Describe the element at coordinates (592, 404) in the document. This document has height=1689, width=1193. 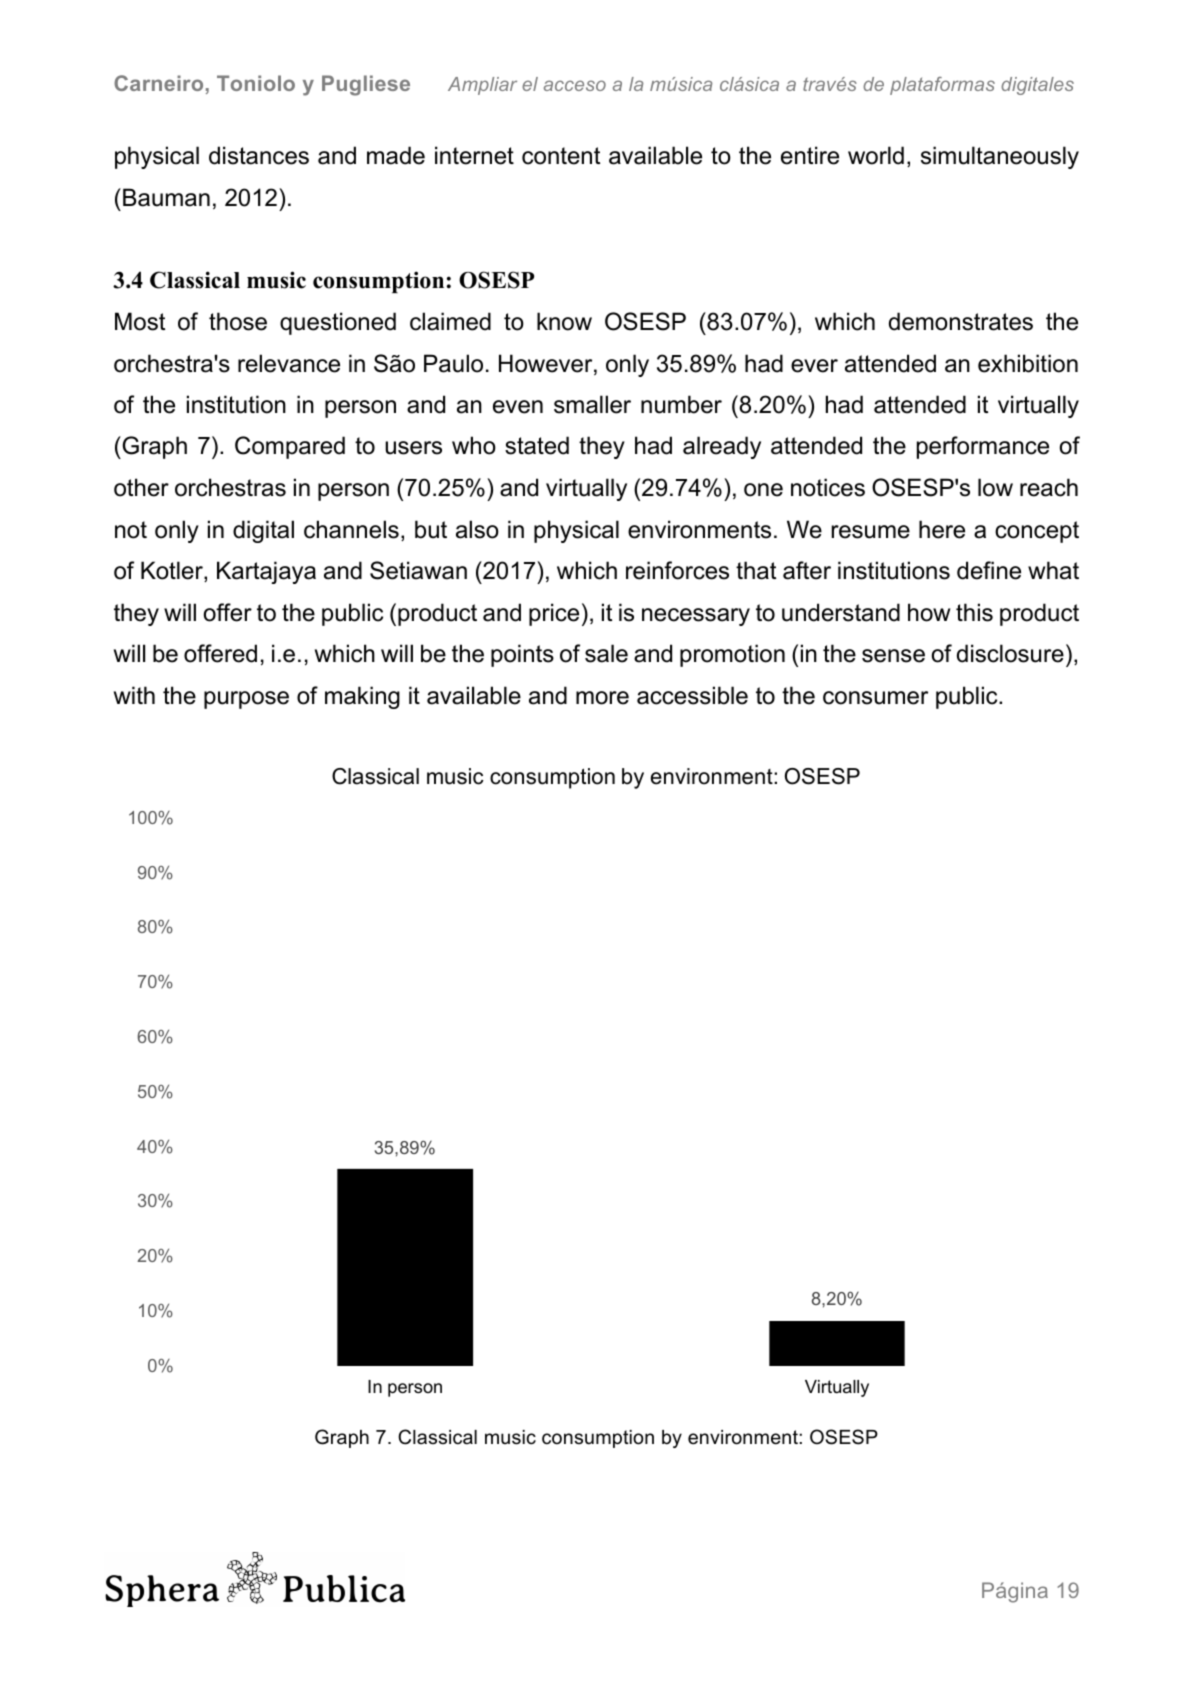
I see `smaller` at that location.
